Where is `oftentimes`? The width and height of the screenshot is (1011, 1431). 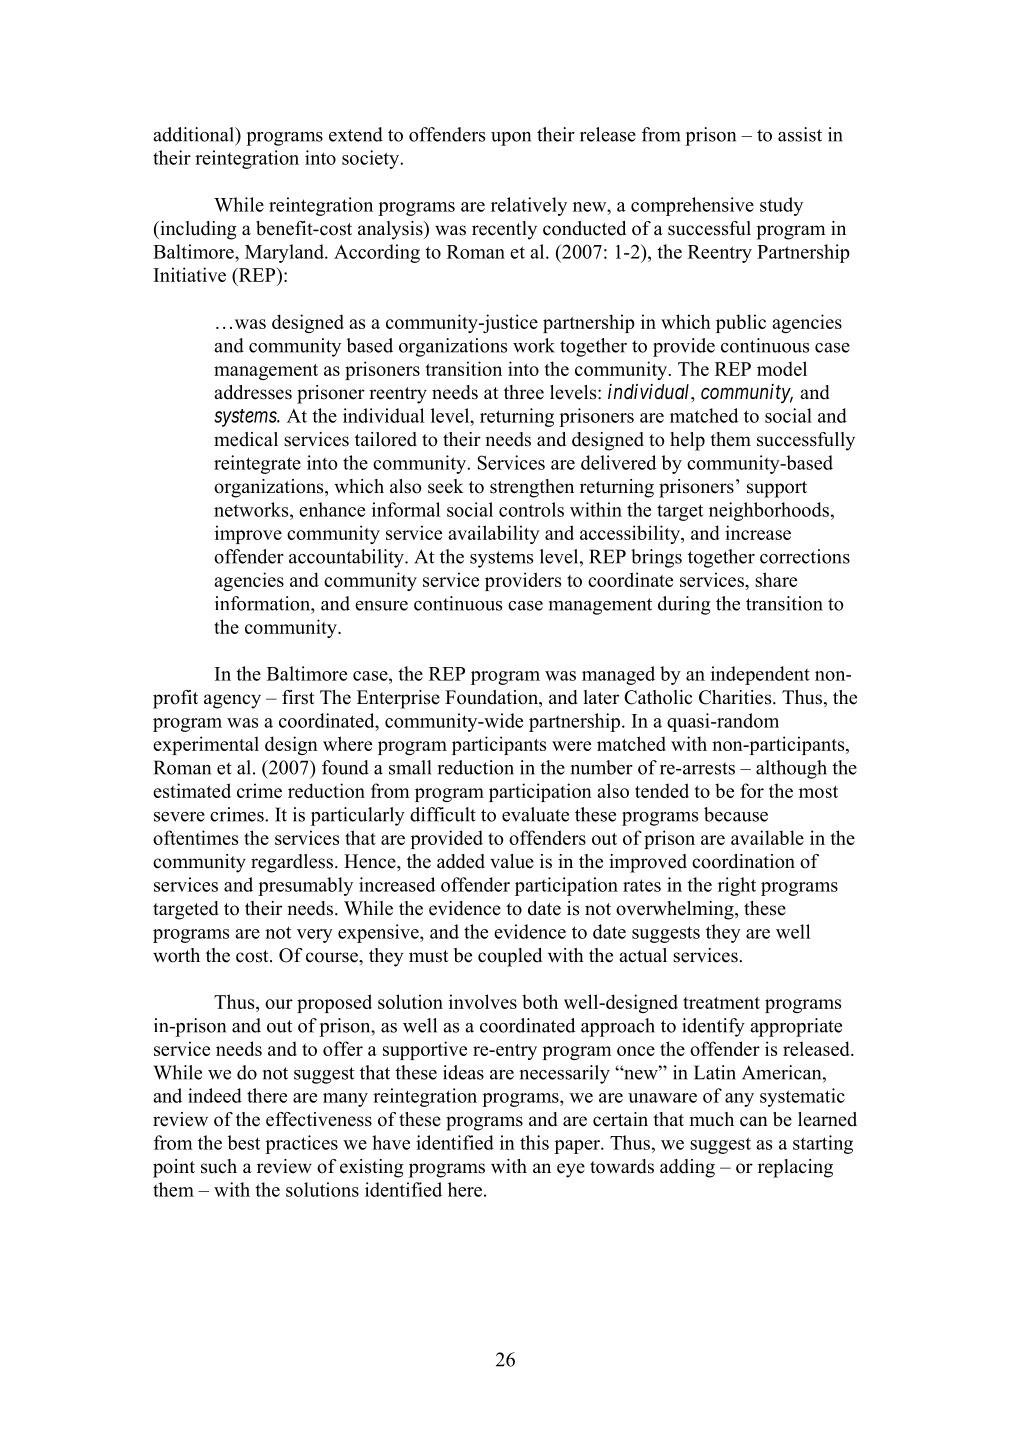
oftentimes is located at coordinates (195, 837).
